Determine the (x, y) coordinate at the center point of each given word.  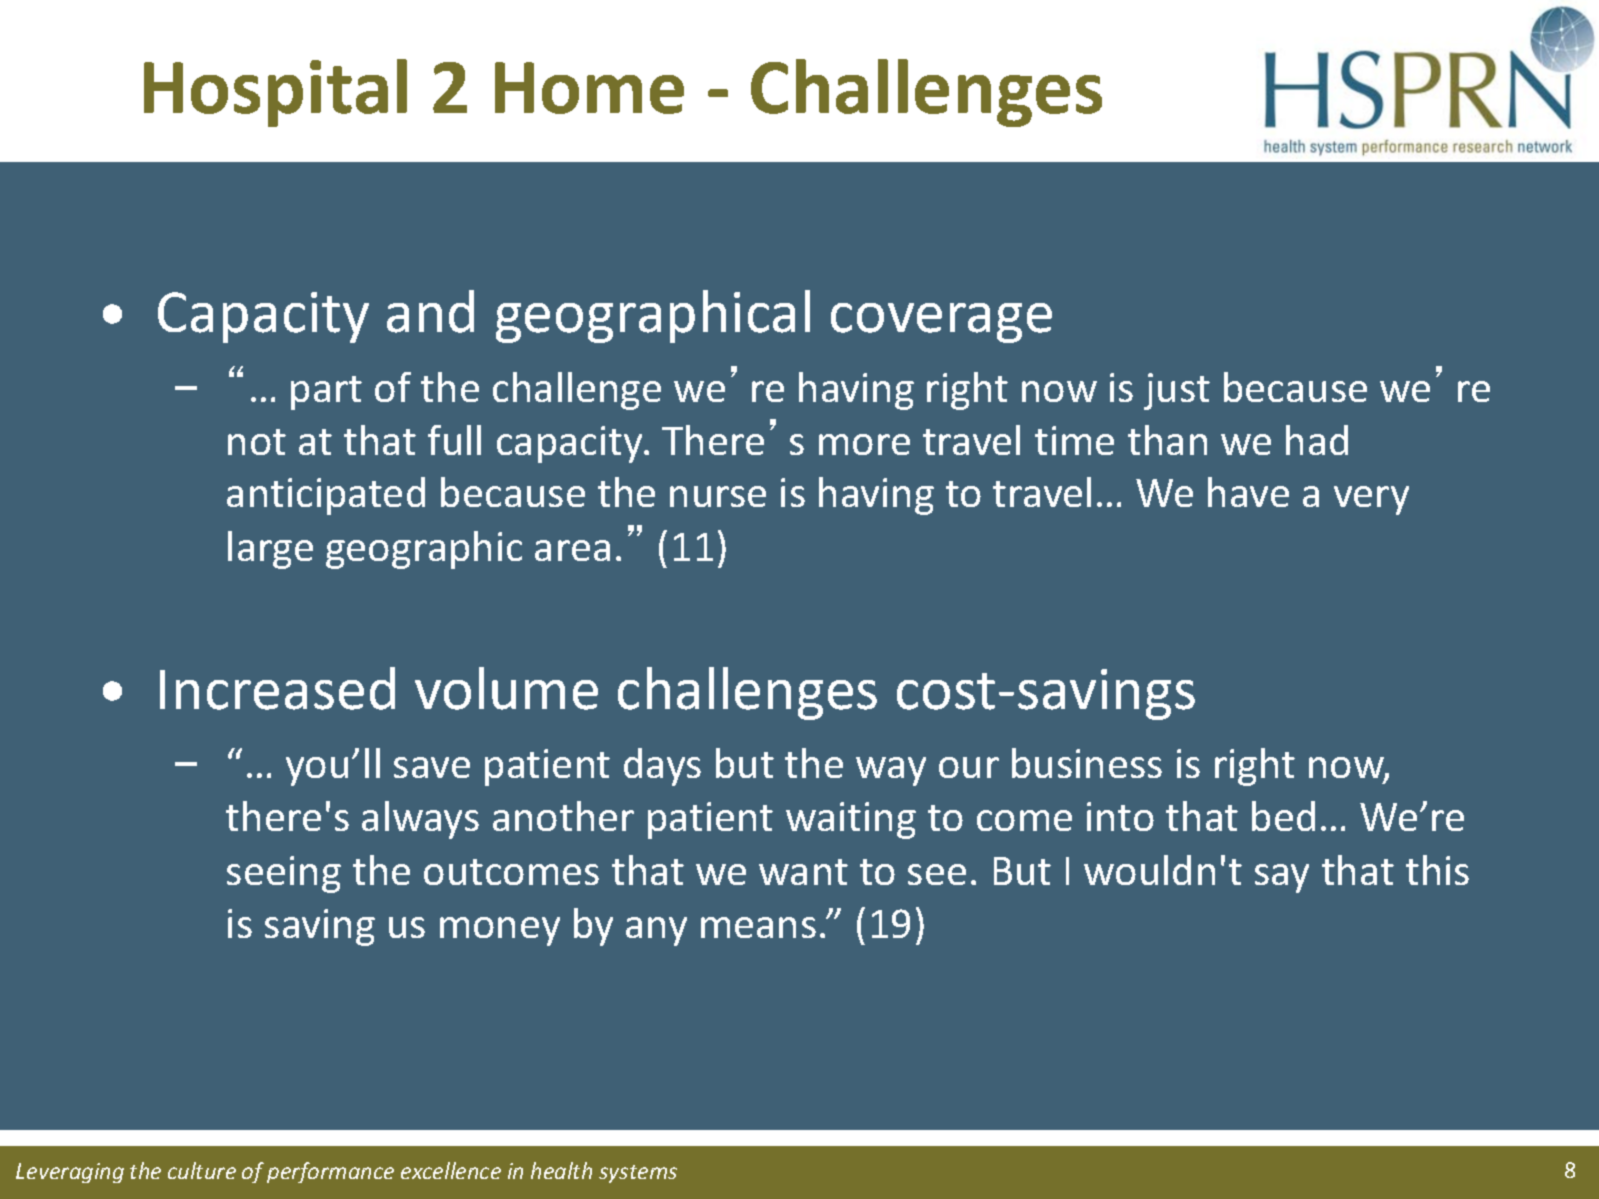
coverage (941, 323)
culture (202, 1170)
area (572, 550)
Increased (277, 688)
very (1371, 500)
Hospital (275, 93)
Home (589, 88)
